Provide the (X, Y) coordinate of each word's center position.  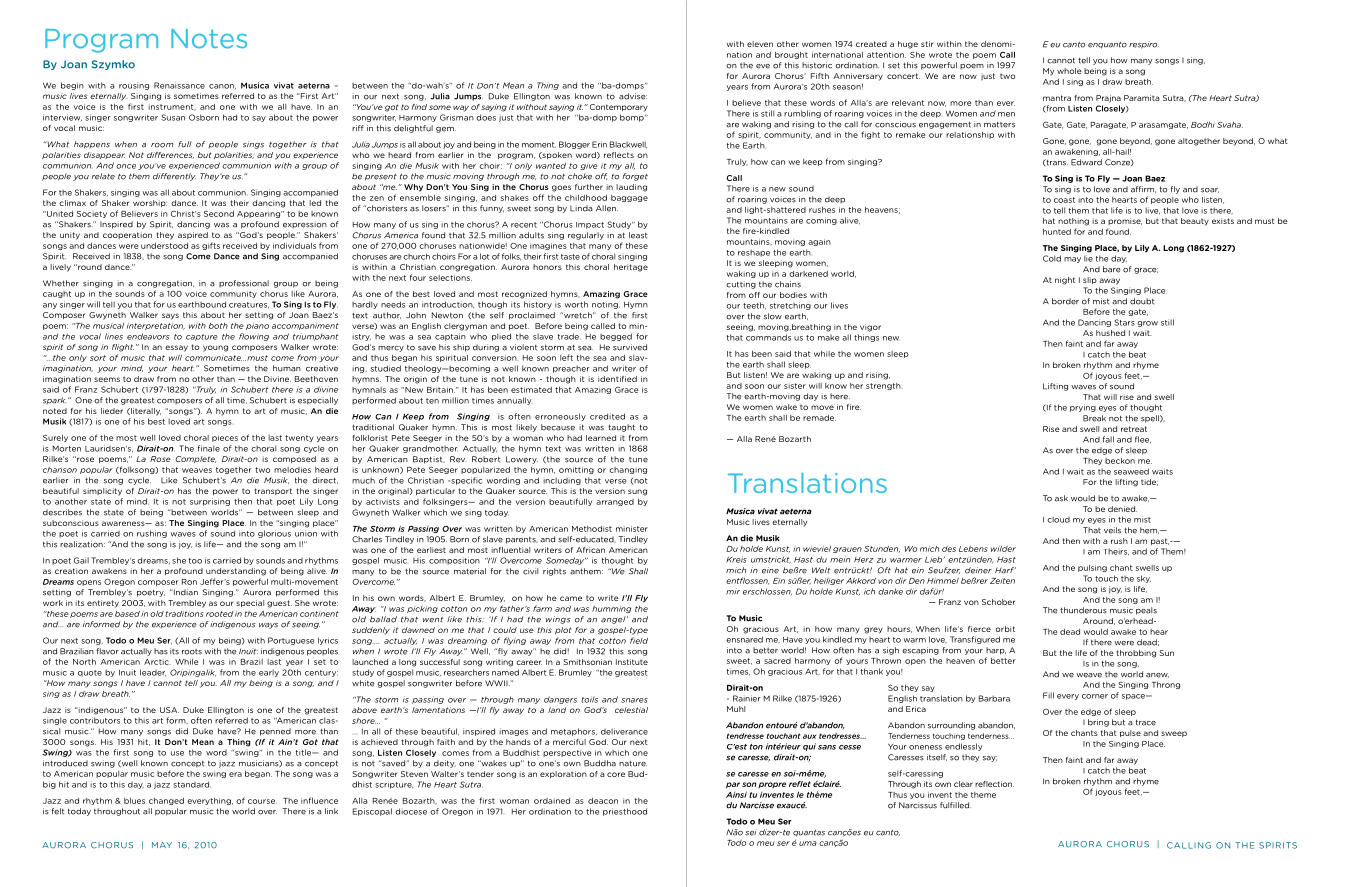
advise (633, 96)
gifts (211, 246)
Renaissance (179, 85)
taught (621, 428)
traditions (184, 614)
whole (1069, 71)
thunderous (1083, 610)
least (638, 235)
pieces (225, 438)
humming (611, 609)
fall (1108, 439)
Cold (1052, 258)
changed (166, 801)
